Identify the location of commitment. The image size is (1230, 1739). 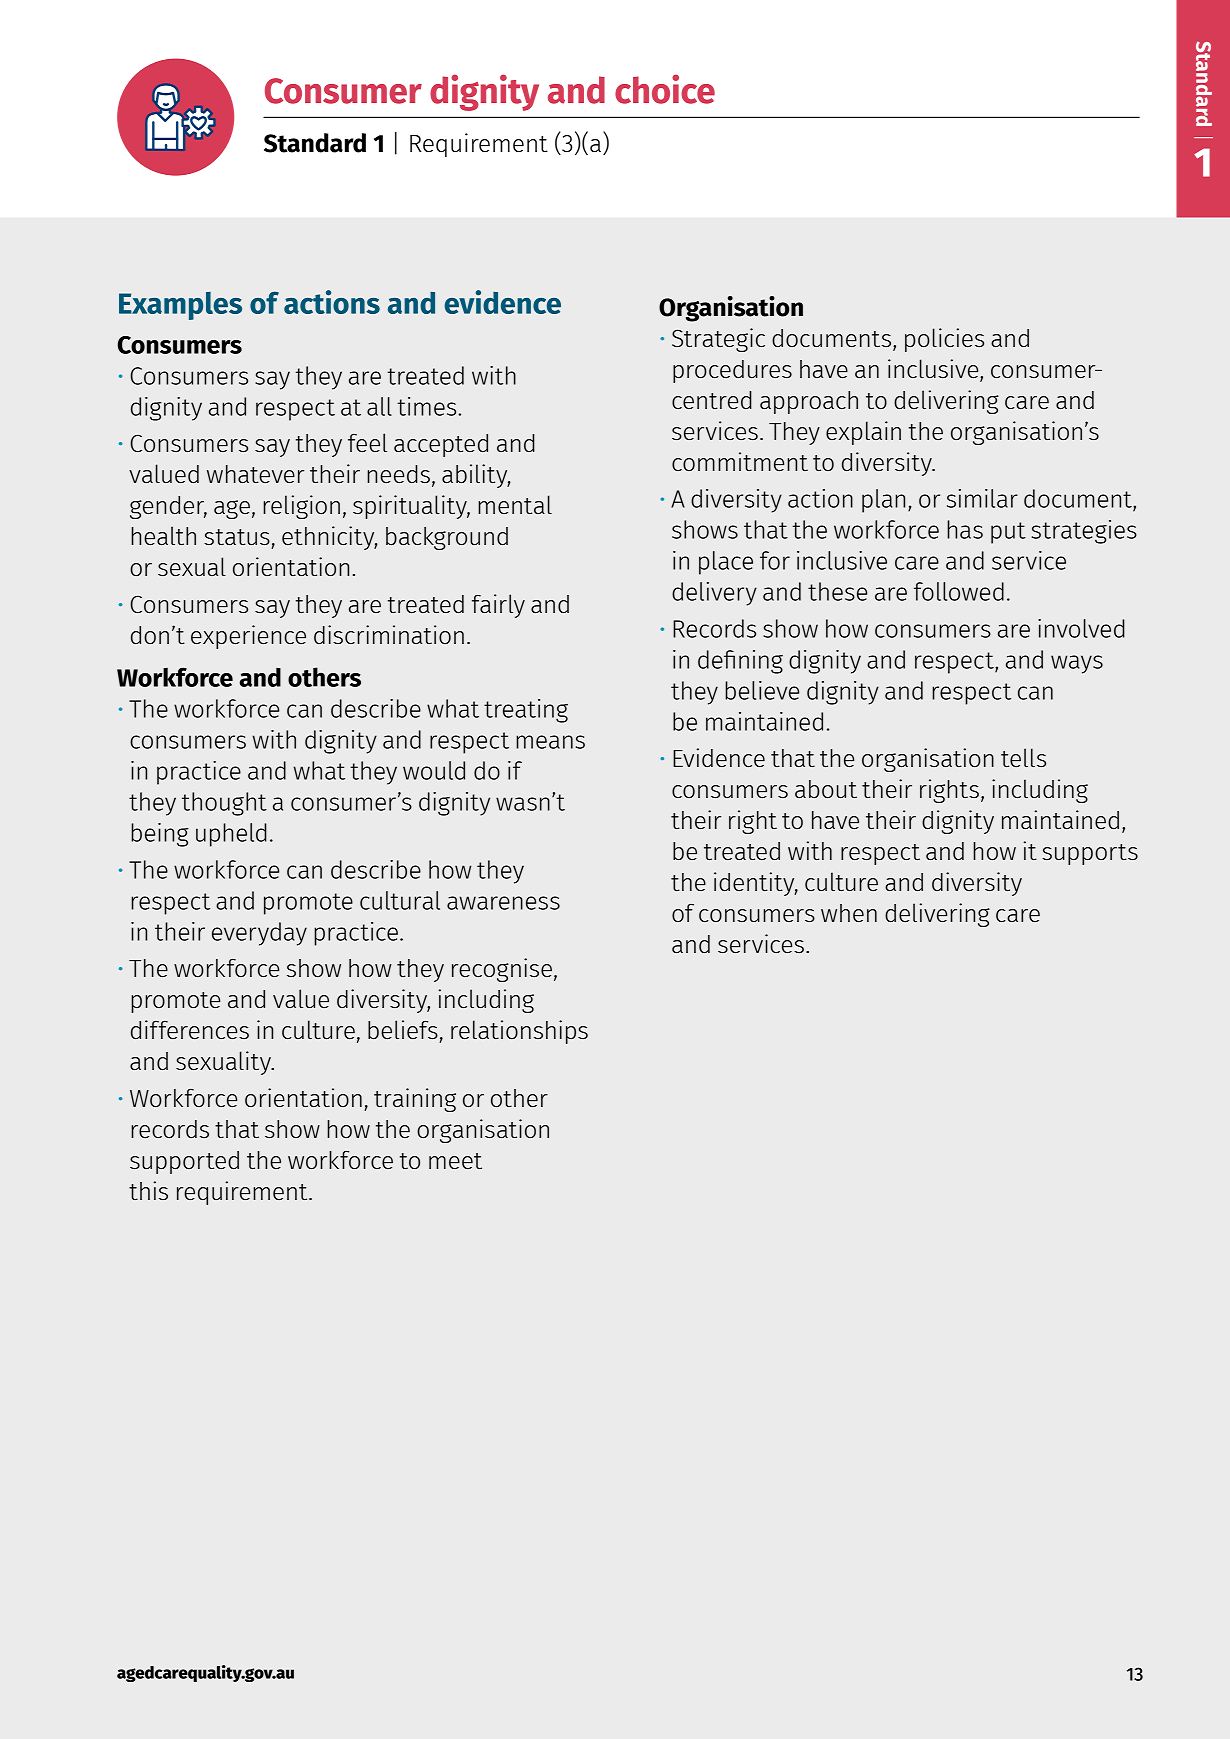
(740, 461).
